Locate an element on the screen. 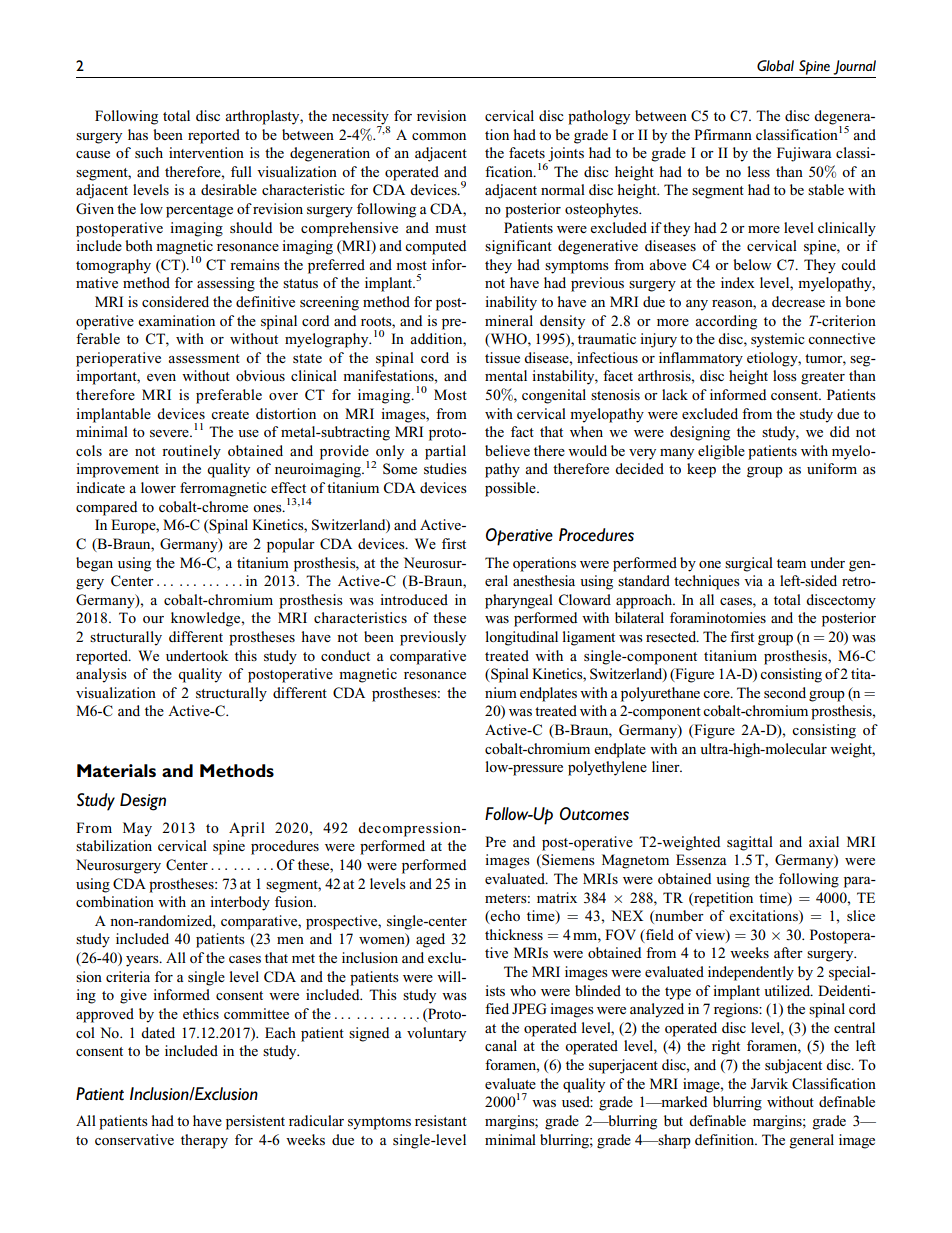 The width and height of the screenshot is (952, 1233). common is located at coordinates (439, 136).
